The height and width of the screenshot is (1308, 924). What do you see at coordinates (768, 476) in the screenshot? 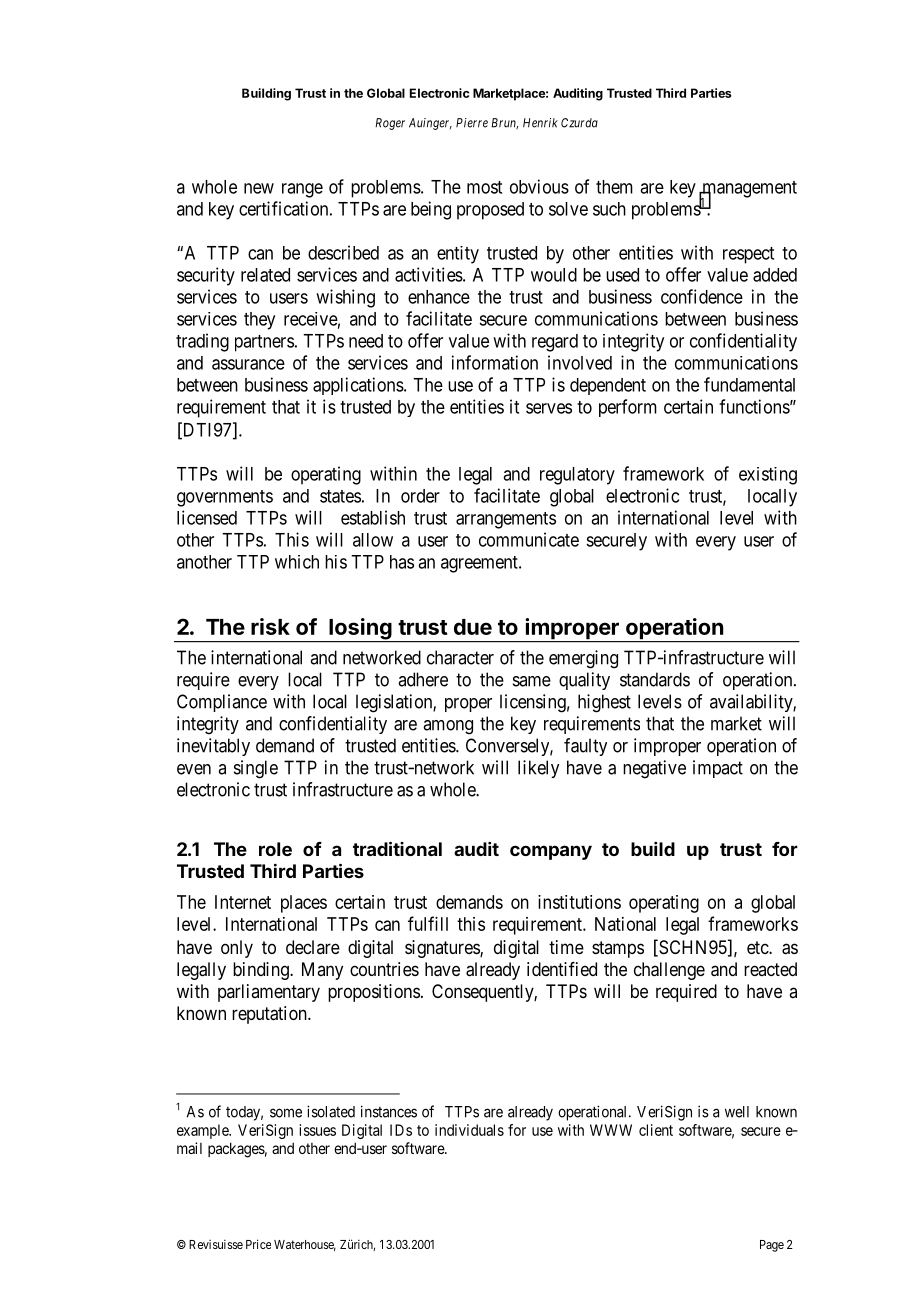
I see `existing` at bounding box center [768, 476].
